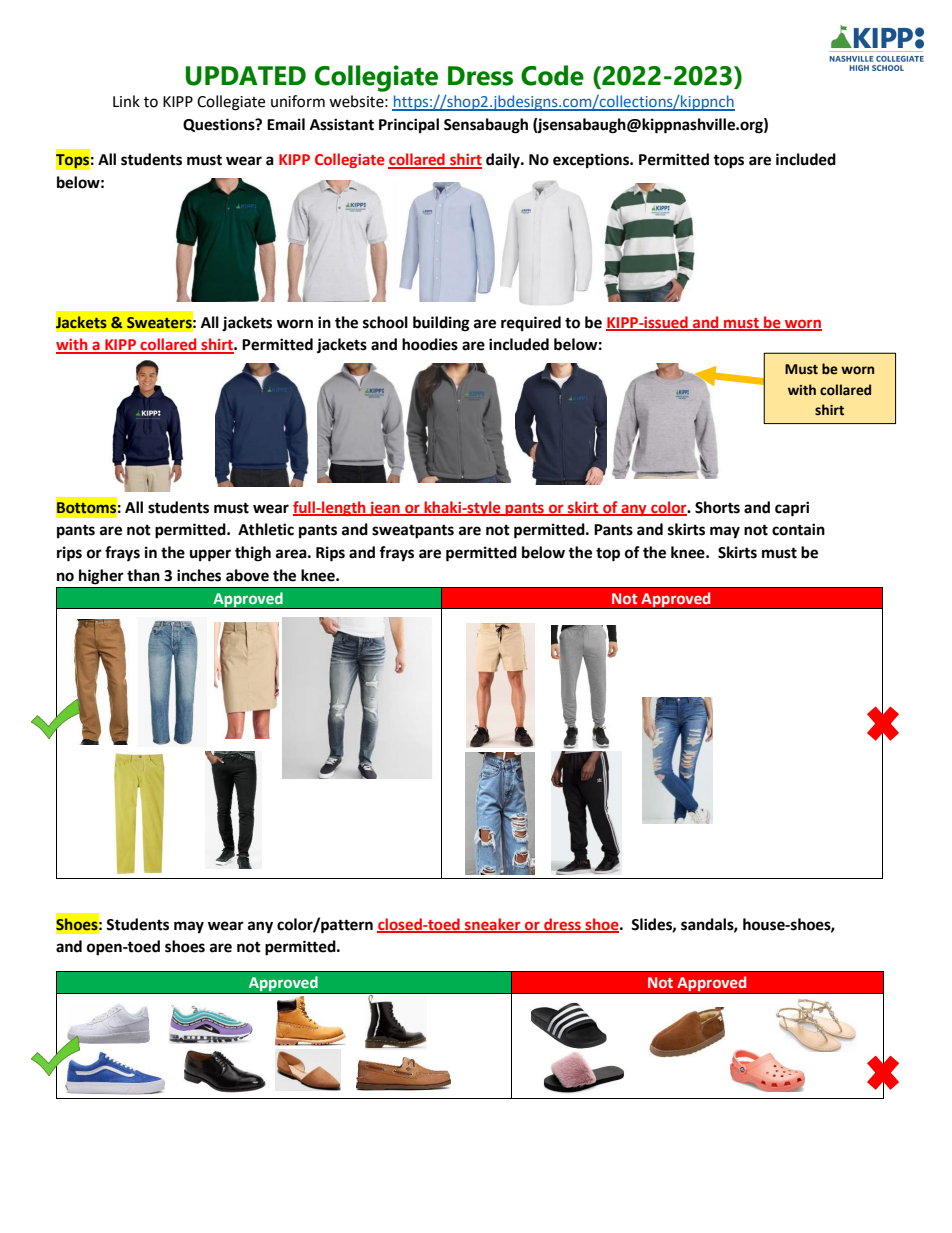 Image resolution: width=952 pixels, height=1233 pixels. Describe the element at coordinates (717, 507) in the document. I see `Shorts` at that location.
